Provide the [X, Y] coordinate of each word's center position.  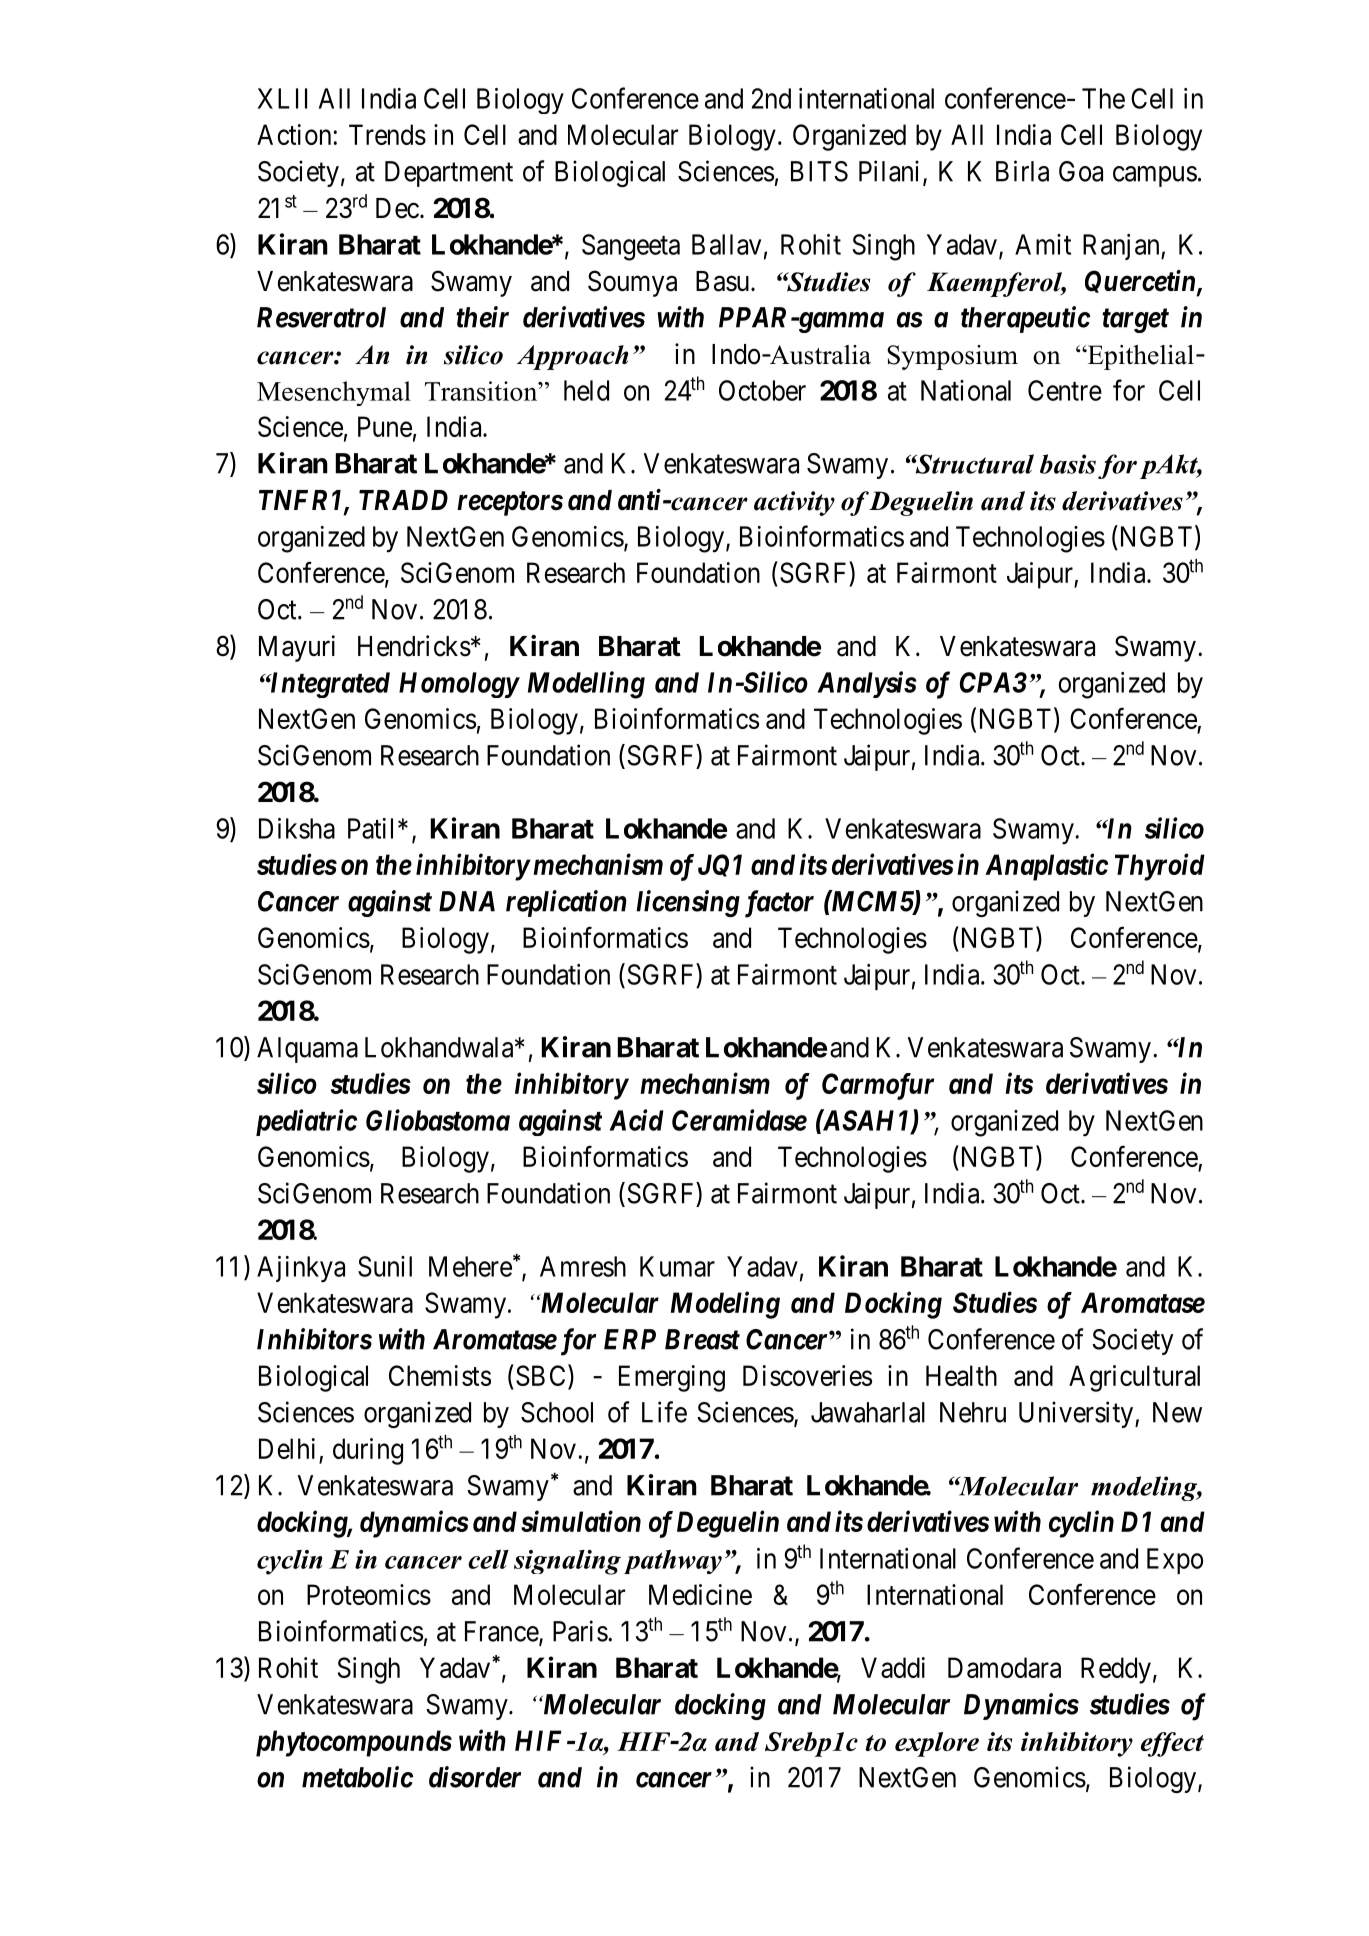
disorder [475, 1777]
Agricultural [1134, 1378]
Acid [636, 1120]
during [368, 1451]
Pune [385, 426]
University [1077, 1414]
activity [794, 503]
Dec [397, 208]
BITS [819, 171]
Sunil [385, 1266]
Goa [1081, 171]
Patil [373, 828]
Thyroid [1160, 867]
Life [664, 1412]
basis [1068, 464]
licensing [688, 903]
